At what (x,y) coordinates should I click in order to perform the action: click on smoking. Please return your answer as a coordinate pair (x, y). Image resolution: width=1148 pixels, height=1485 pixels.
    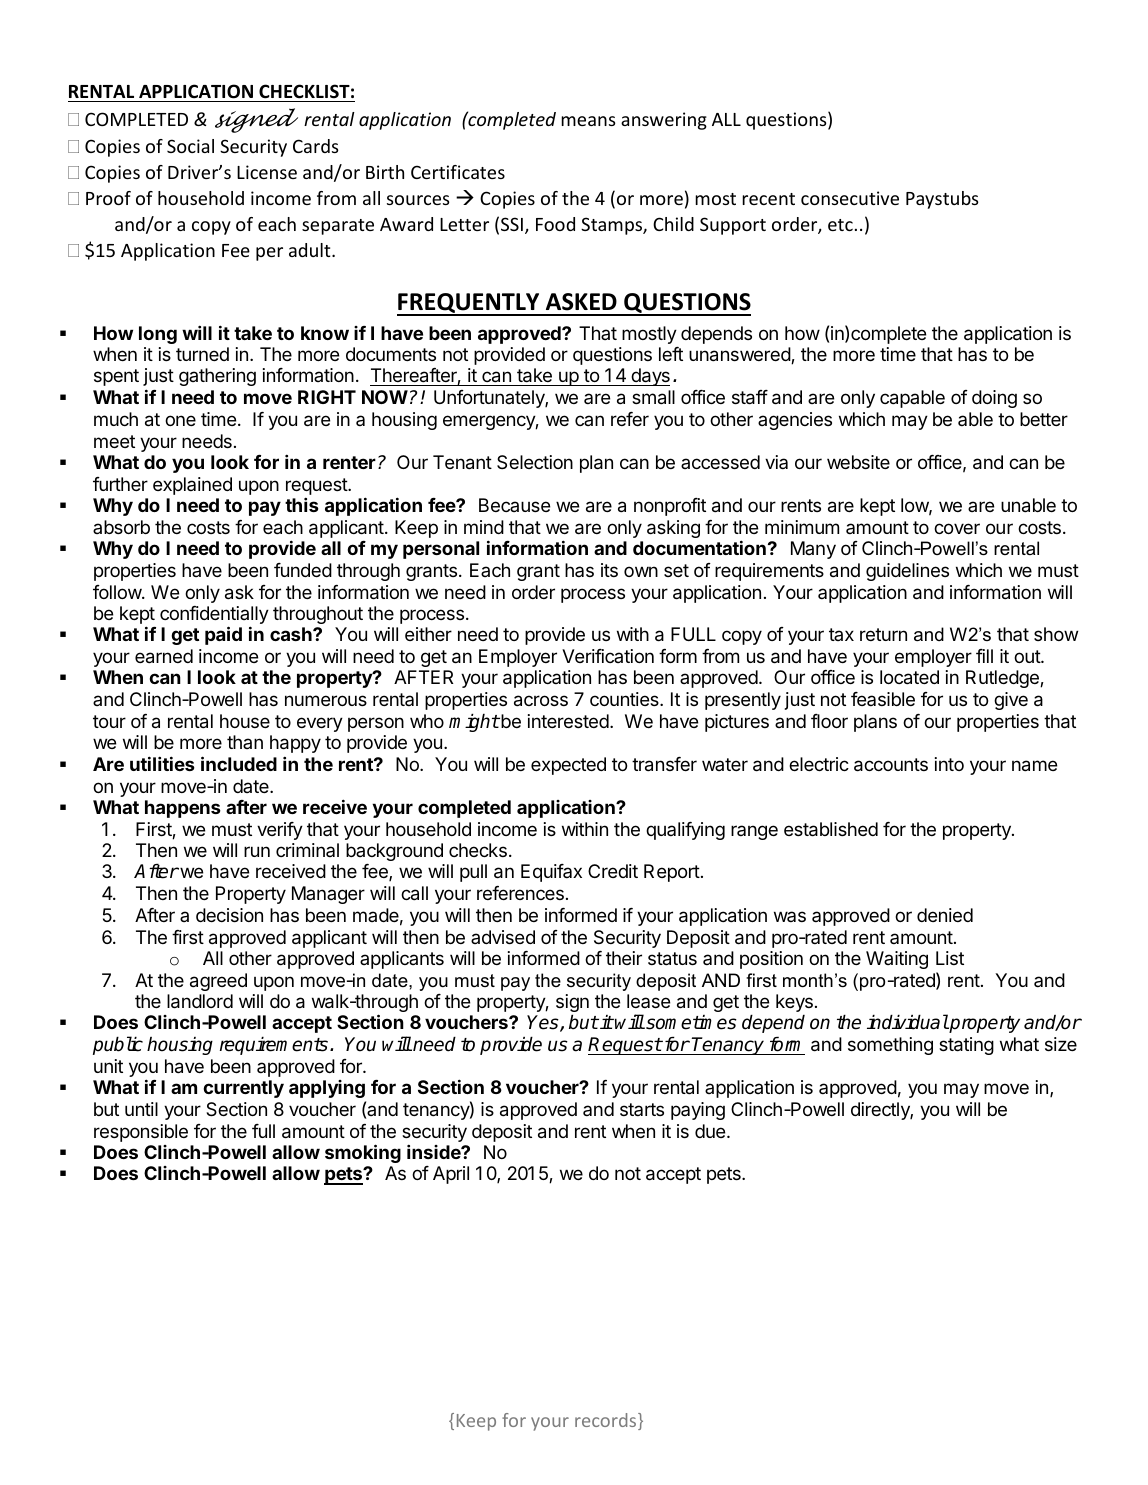
    Looking at the image, I should click on (363, 1153).
